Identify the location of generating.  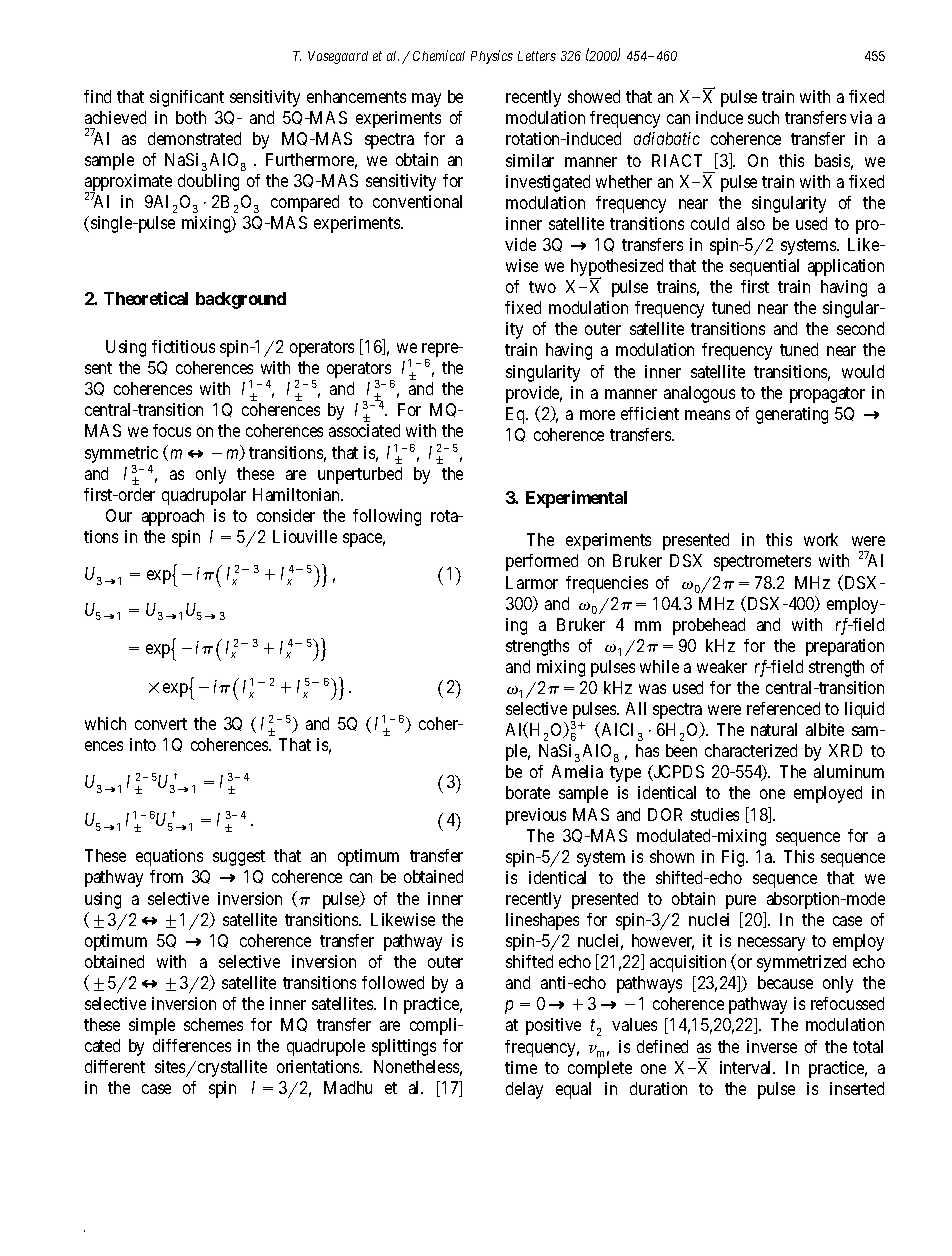
(792, 415).
